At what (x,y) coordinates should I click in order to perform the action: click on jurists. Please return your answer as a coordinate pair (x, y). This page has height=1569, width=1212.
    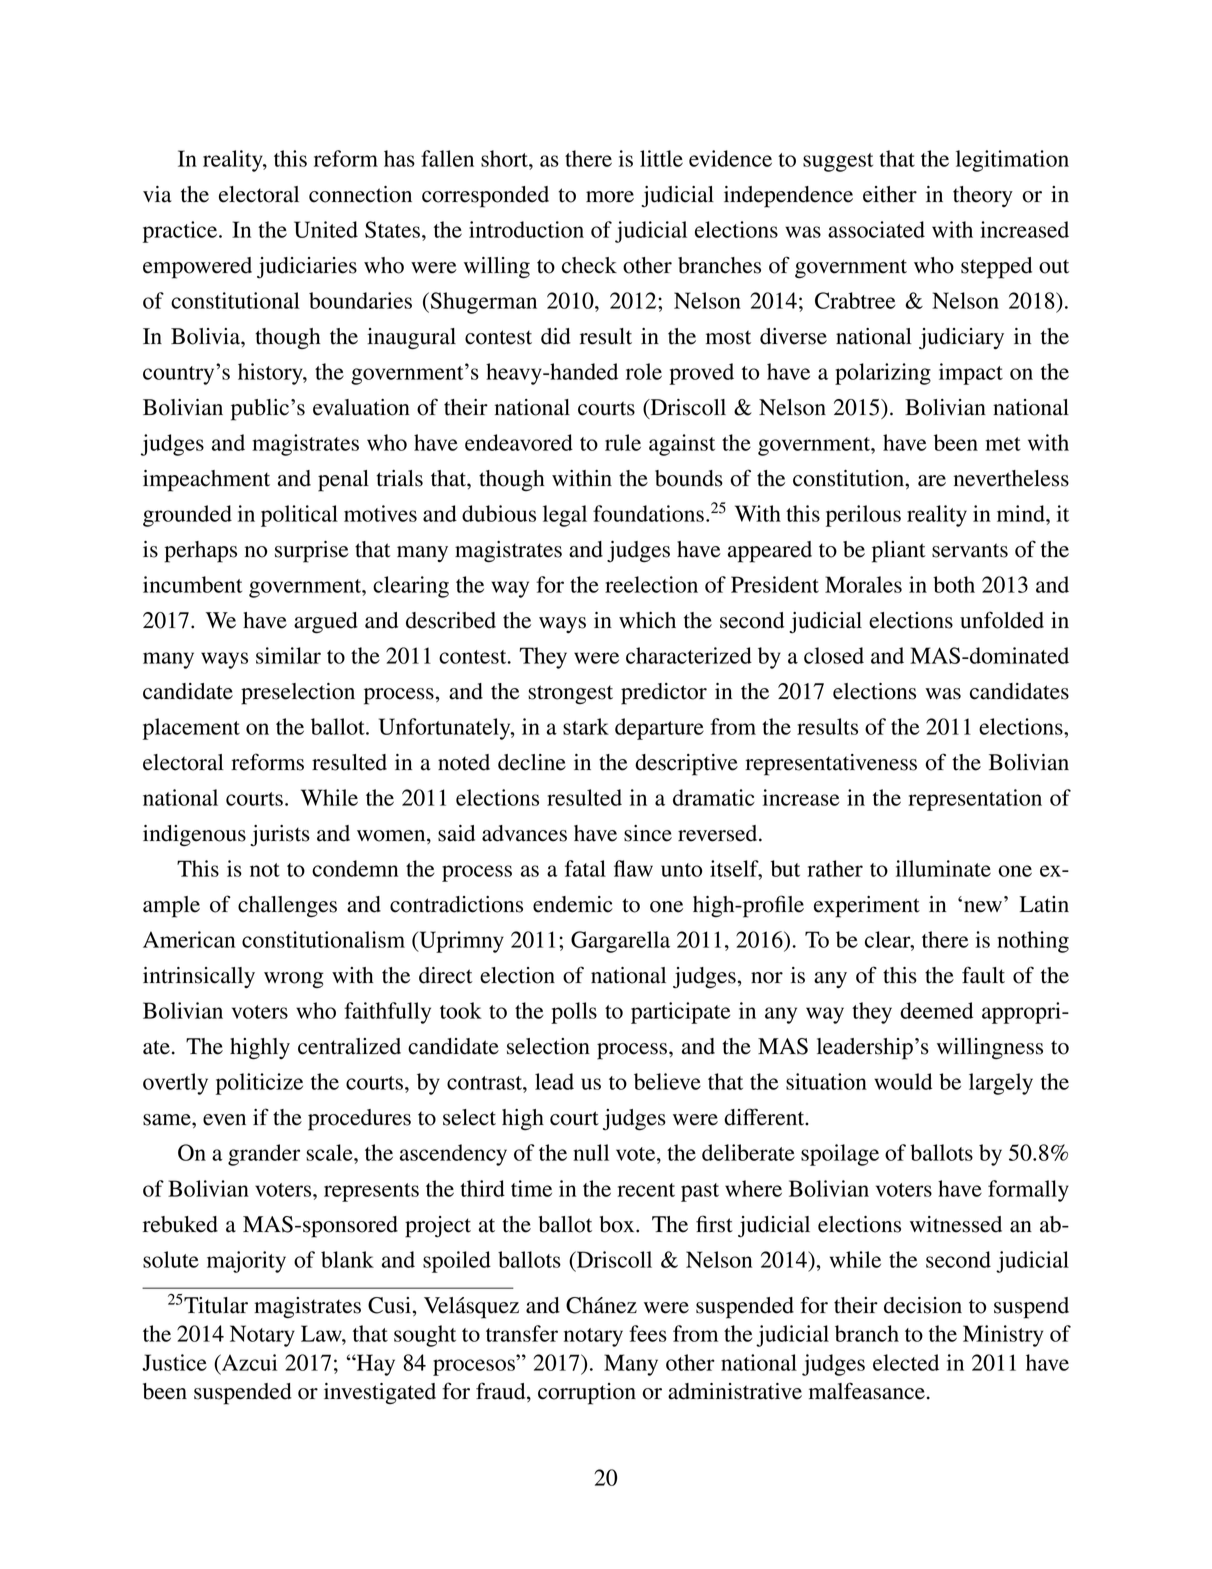
    Looking at the image, I should click on (280, 836).
